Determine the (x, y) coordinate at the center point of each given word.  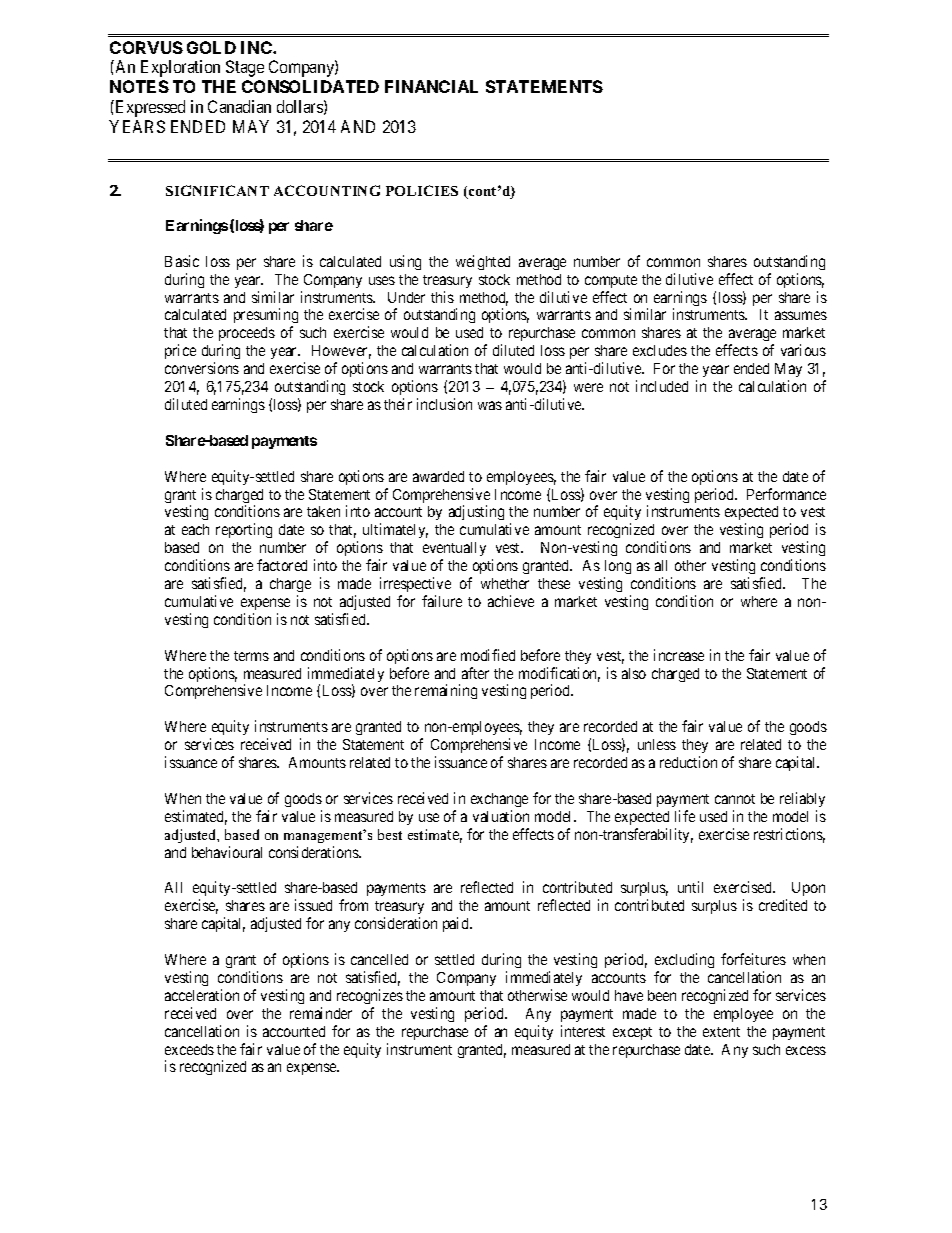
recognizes (370, 996)
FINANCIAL (431, 86)
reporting (244, 530)
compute (611, 281)
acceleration (202, 995)
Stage (245, 68)
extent (721, 1032)
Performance (786, 494)
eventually (454, 551)
